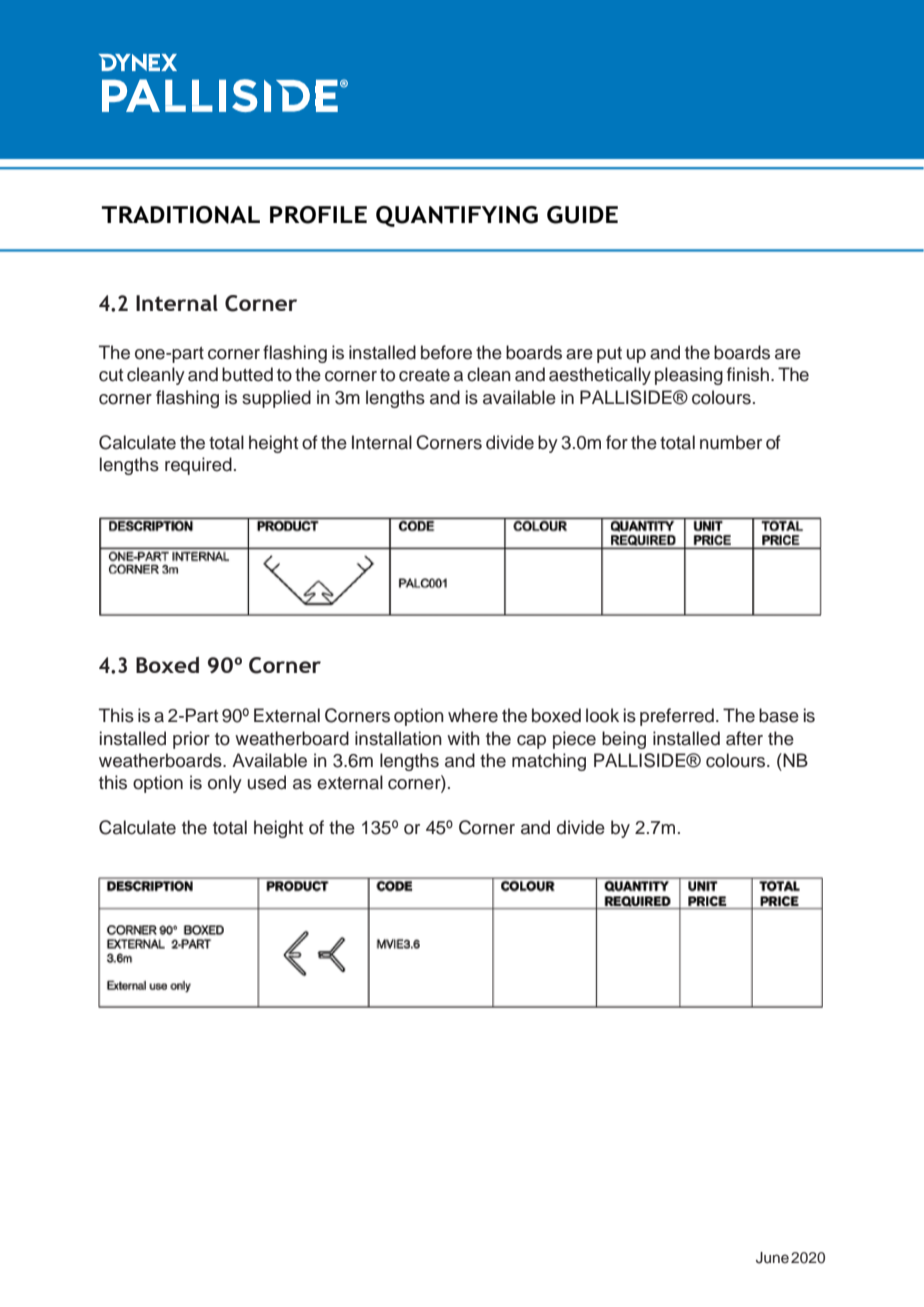 This screenshot has height=1307, width=924. I want to click on supplied, so click(276, 399).
